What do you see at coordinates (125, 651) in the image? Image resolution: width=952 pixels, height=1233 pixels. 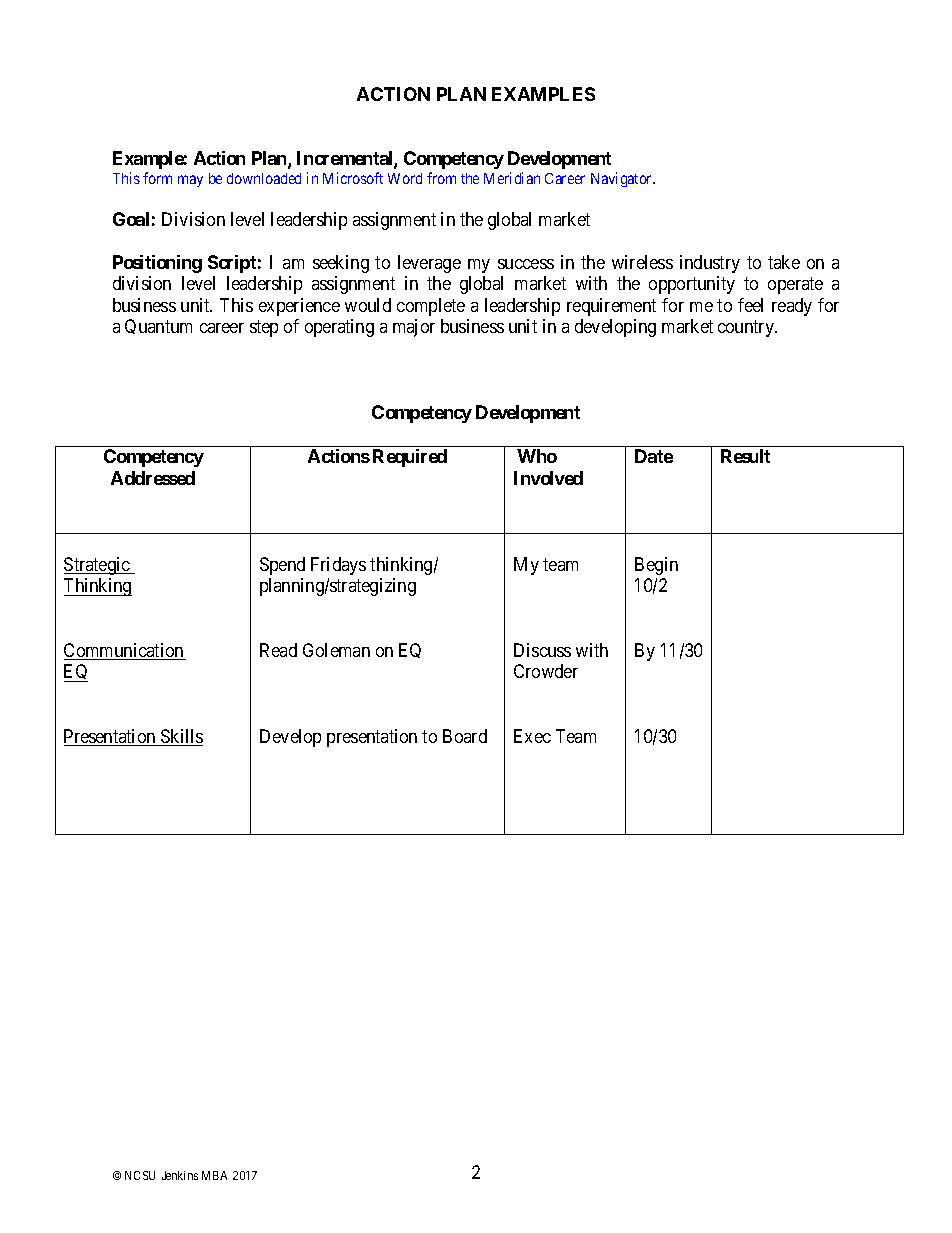 I see `Communication` at bounding box center [125, 651].
